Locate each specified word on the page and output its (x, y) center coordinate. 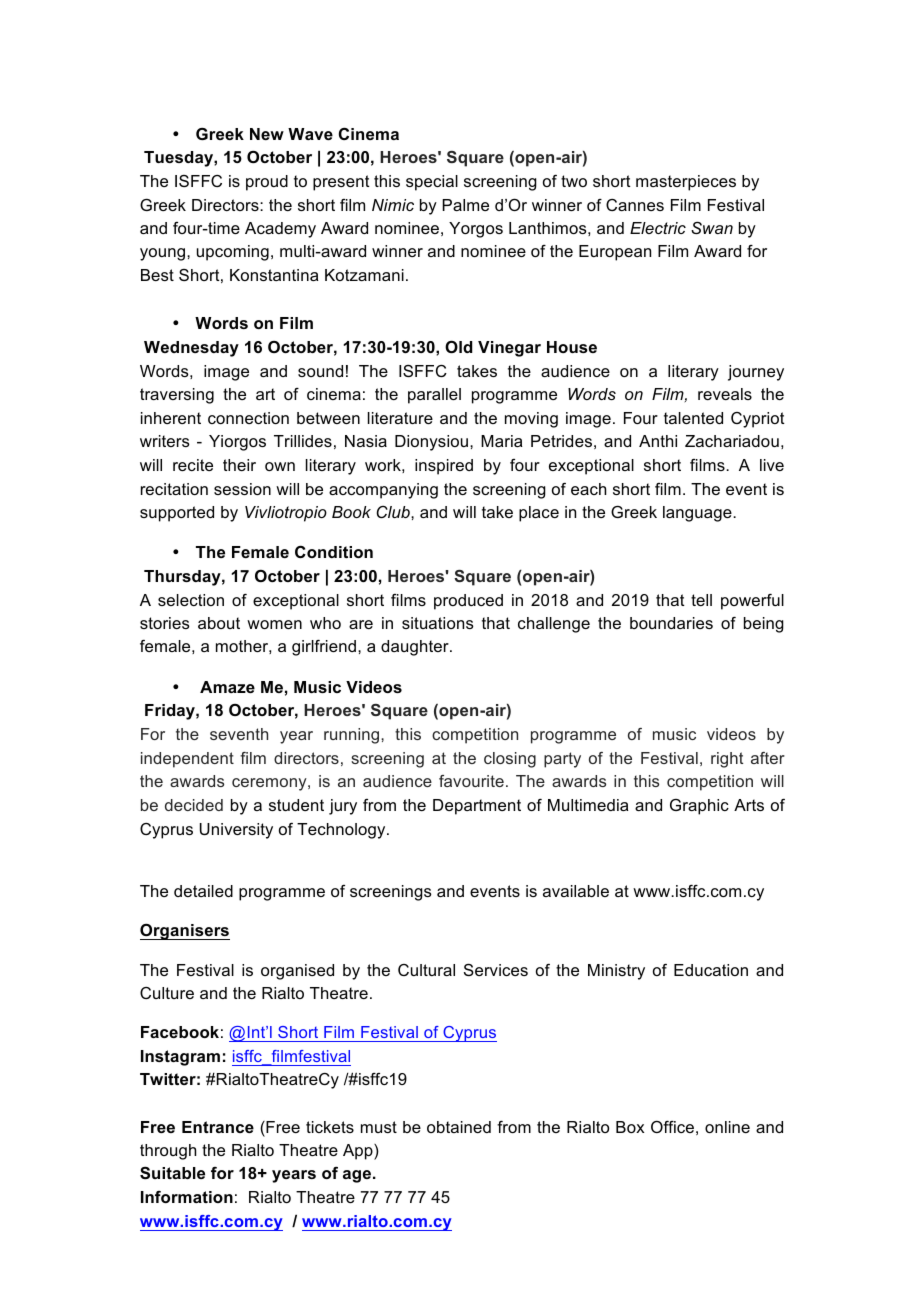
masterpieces (686, 183)
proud (267, 183)
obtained (459, 1127)
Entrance (218, 1127)
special (432, 183)
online (727, 1127)
